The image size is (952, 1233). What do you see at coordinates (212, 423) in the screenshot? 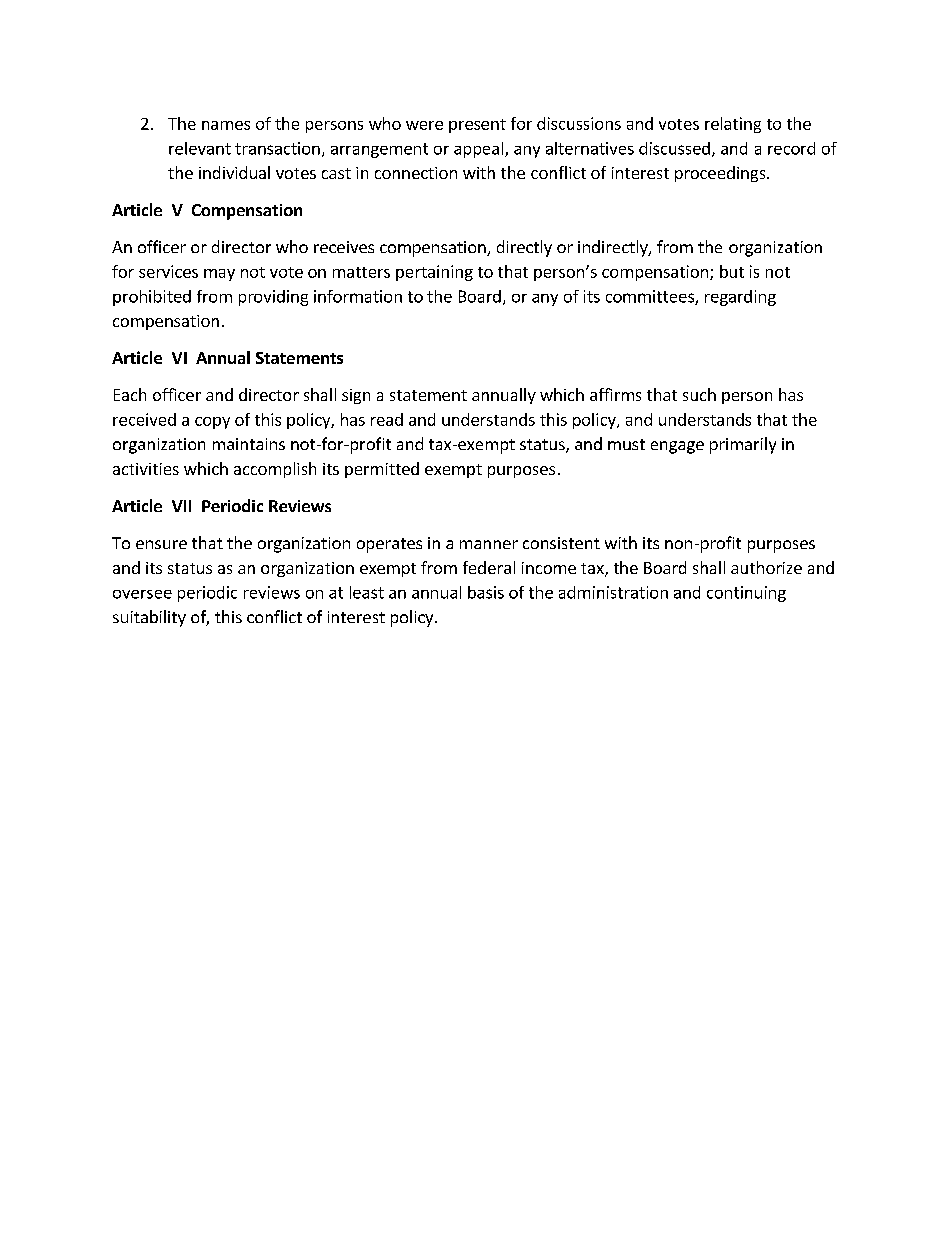
I see `copy` at bounding box center [212, 423].
